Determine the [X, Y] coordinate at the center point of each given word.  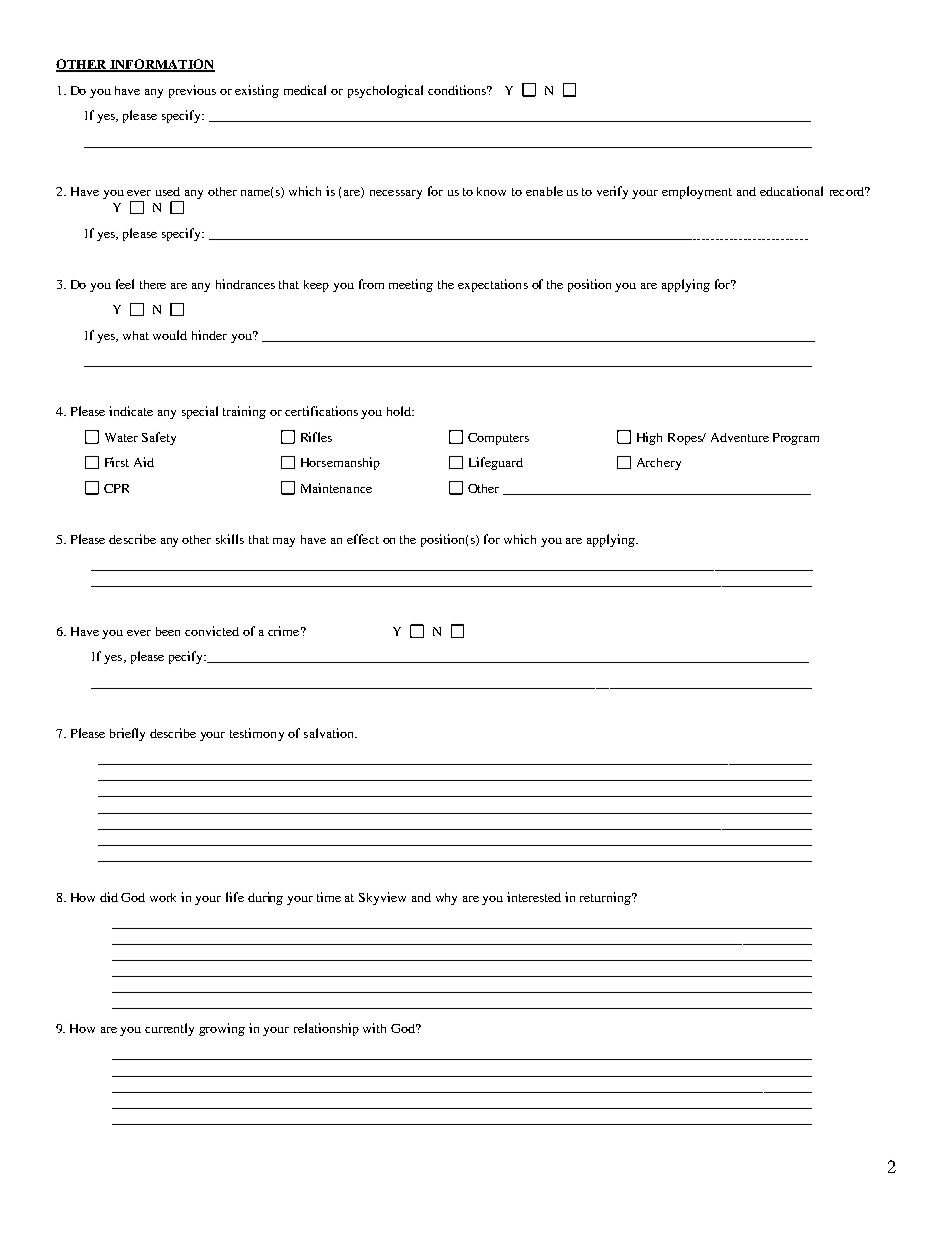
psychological [385, 91]
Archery [659, 464]
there [153, 284]
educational [791, 191]
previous [192, 91]
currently [169, 1029]
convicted [212, 631]
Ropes [686, 439]
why [446, 899]
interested [534, 897]
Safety [159, 438]
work [163, 897]
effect [363, 539]
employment [697, 192]
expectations [493, 285]
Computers [498, 439]
